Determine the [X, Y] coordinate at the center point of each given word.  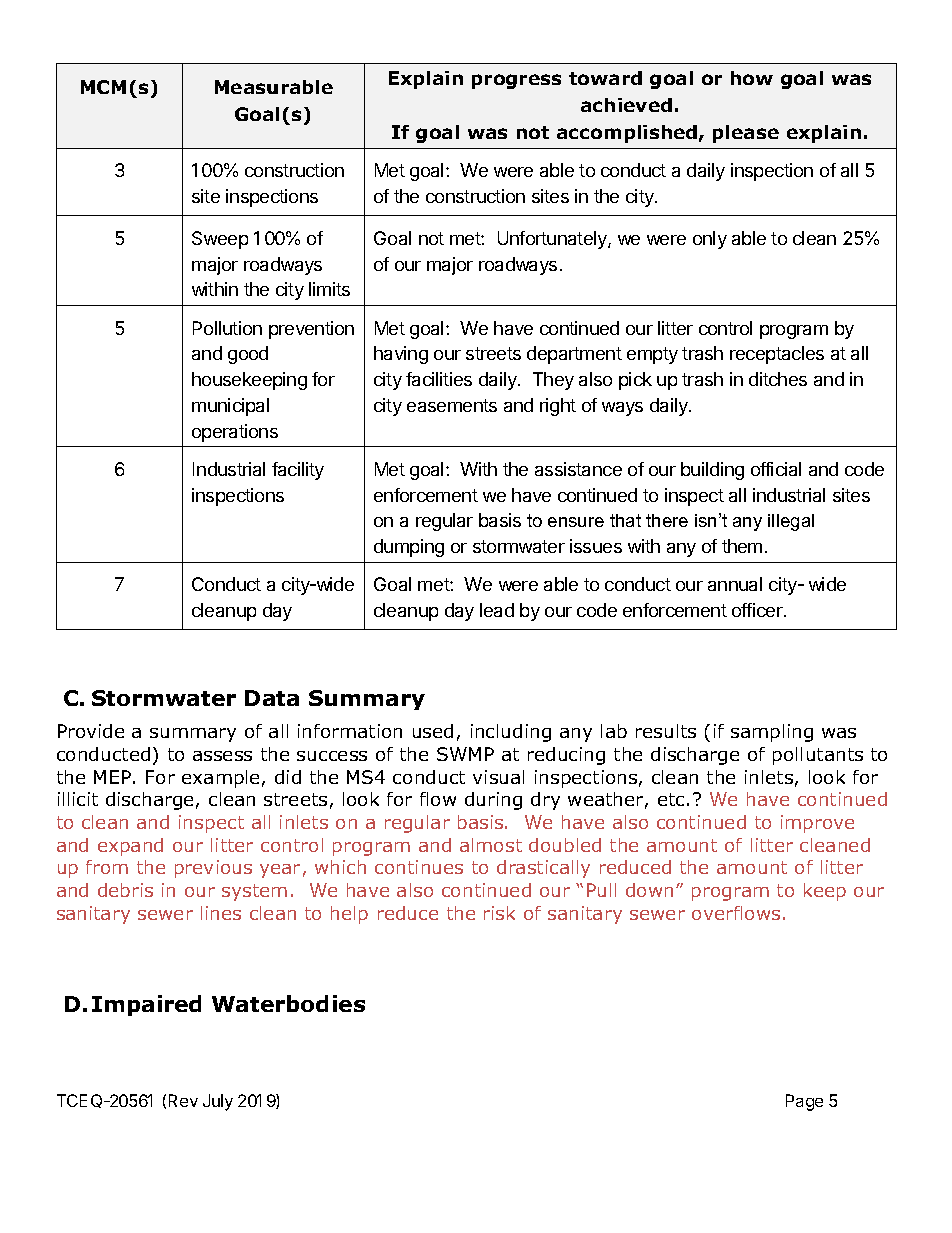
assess [222, 756]
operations [235, 433]
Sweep [220, 240]
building [712, 471]
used [433, 731]
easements [452, 405]
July [218, 1102]
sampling [772, 733]
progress [516, 81]
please [746, 134]
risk [499, 913]
